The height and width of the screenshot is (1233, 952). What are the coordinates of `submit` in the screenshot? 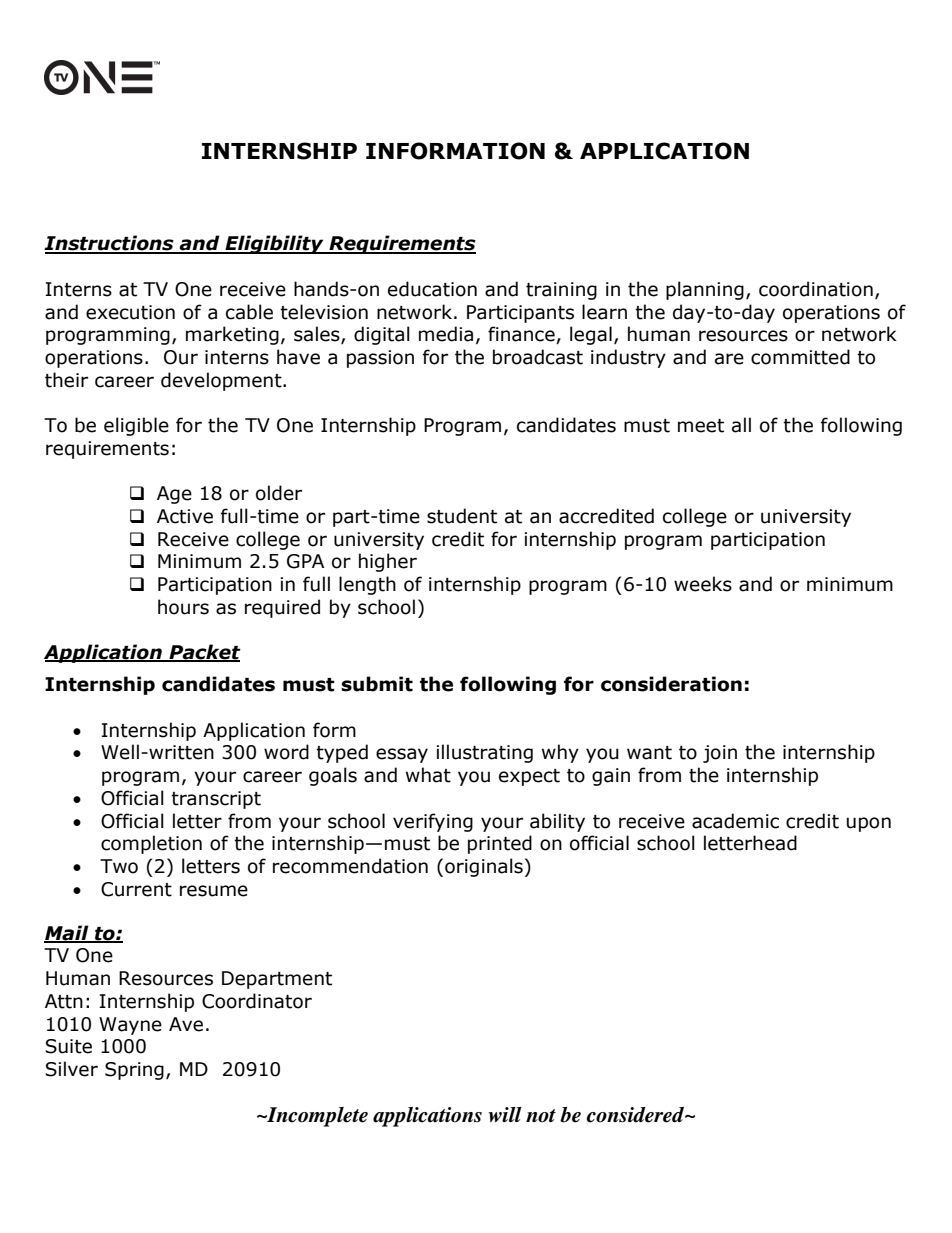 It's located at (377, 684).
